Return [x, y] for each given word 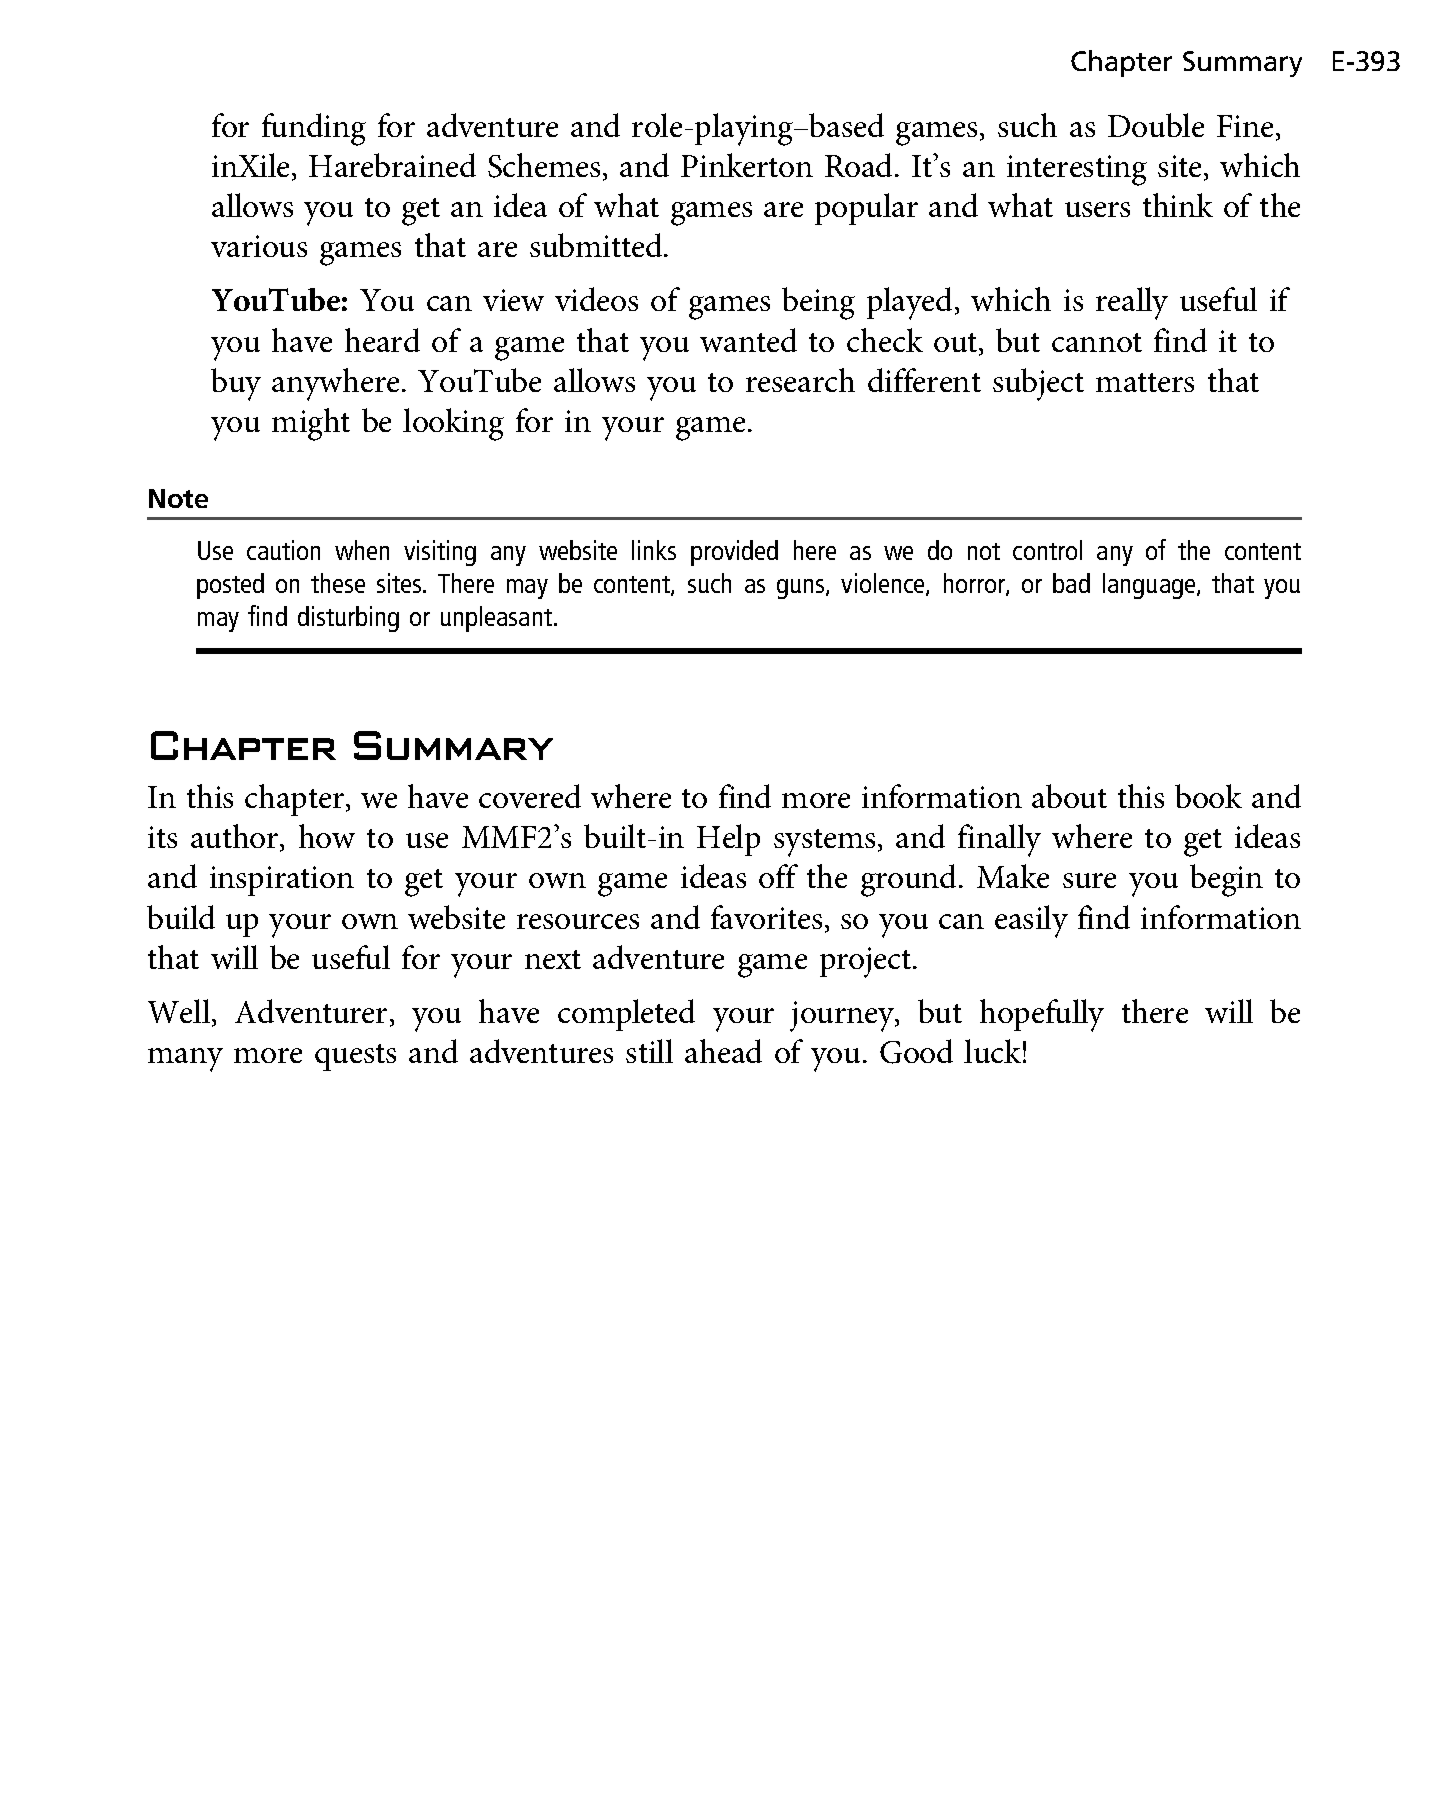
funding [314, 129]
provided [734, 553]
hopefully [1042, 1015]
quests [355, 1057]
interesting [1077, 170]
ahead [723, 1051]
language [1150, 586]
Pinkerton [747, 165]
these [338, 583]
